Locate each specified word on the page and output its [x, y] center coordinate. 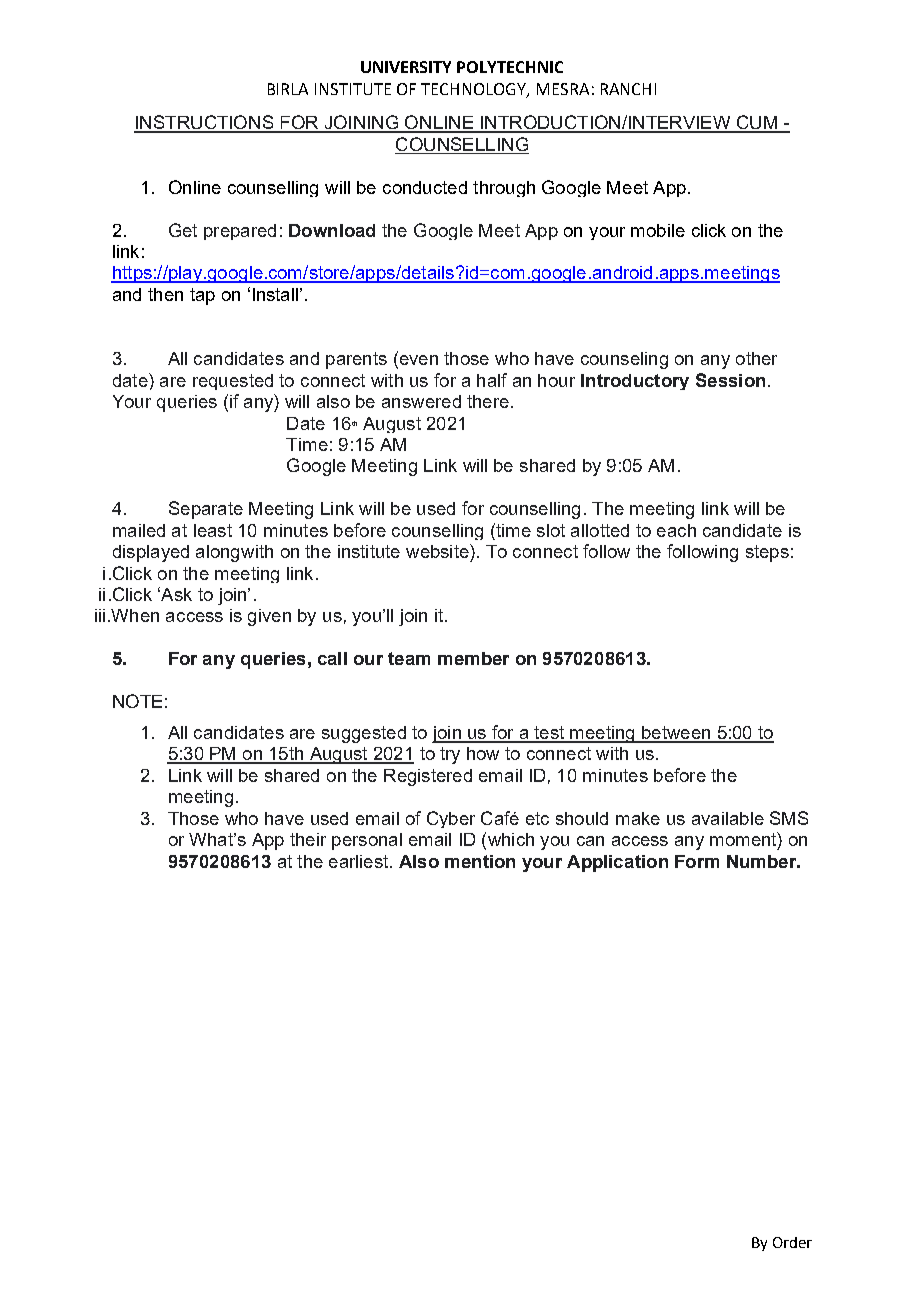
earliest [360, 861]
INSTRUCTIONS [204, 123]
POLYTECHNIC [510, 67]
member [473, 658]
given [269, 617]
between [676, 734]
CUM [756, 123]
